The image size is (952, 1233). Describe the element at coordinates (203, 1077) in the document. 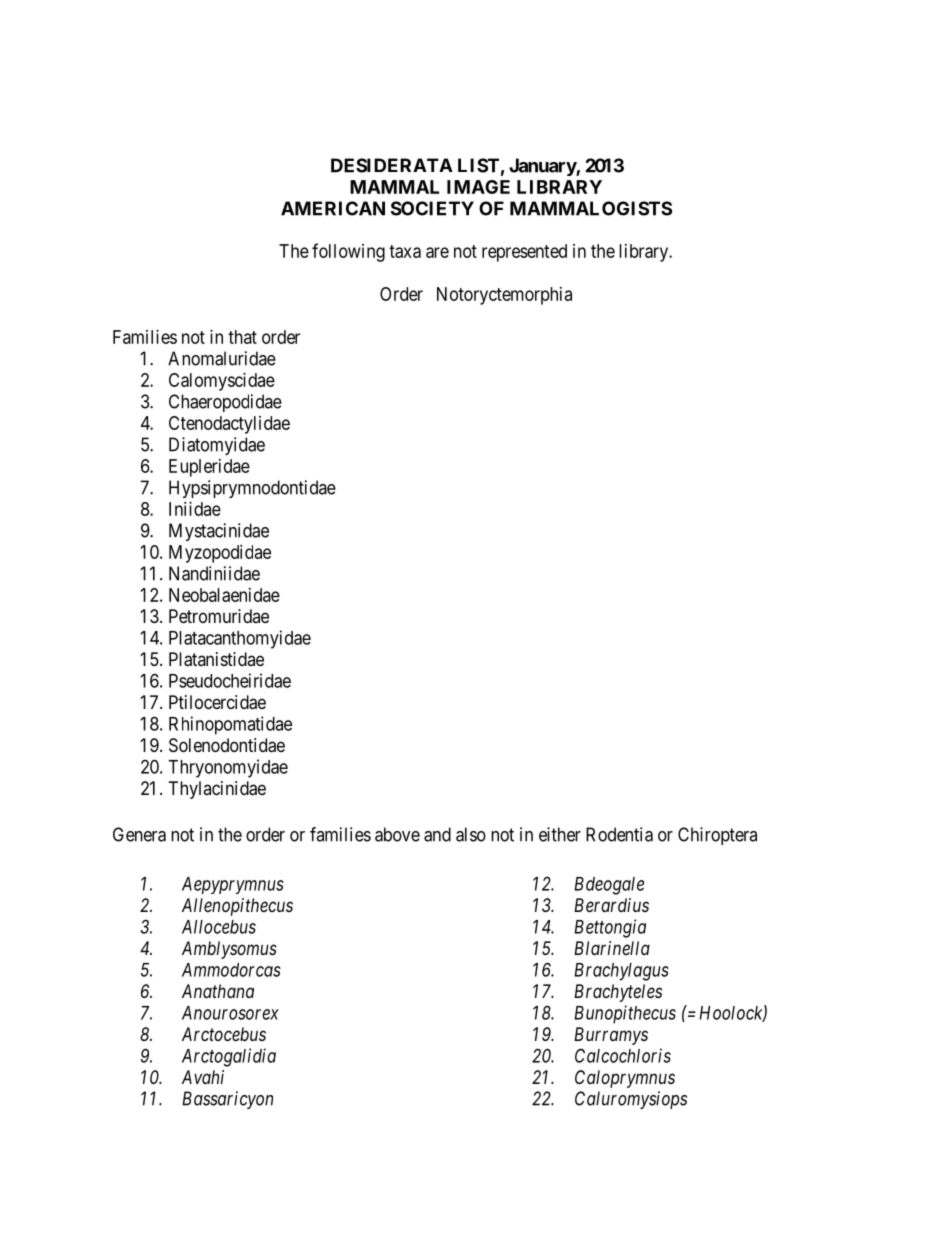

I see `Avahi` at that location.
